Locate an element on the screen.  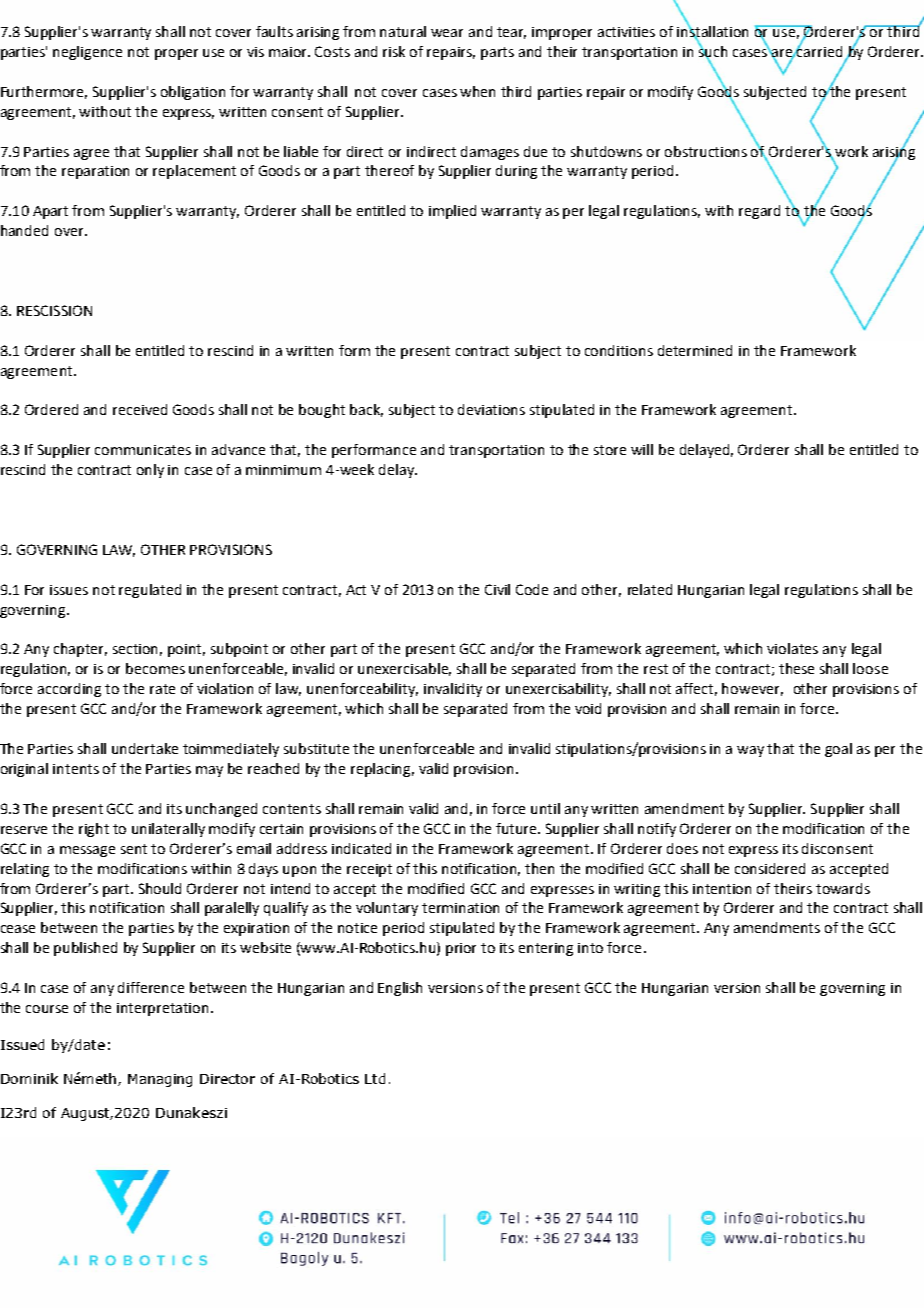
wear is located at coordinates (447, 33).
